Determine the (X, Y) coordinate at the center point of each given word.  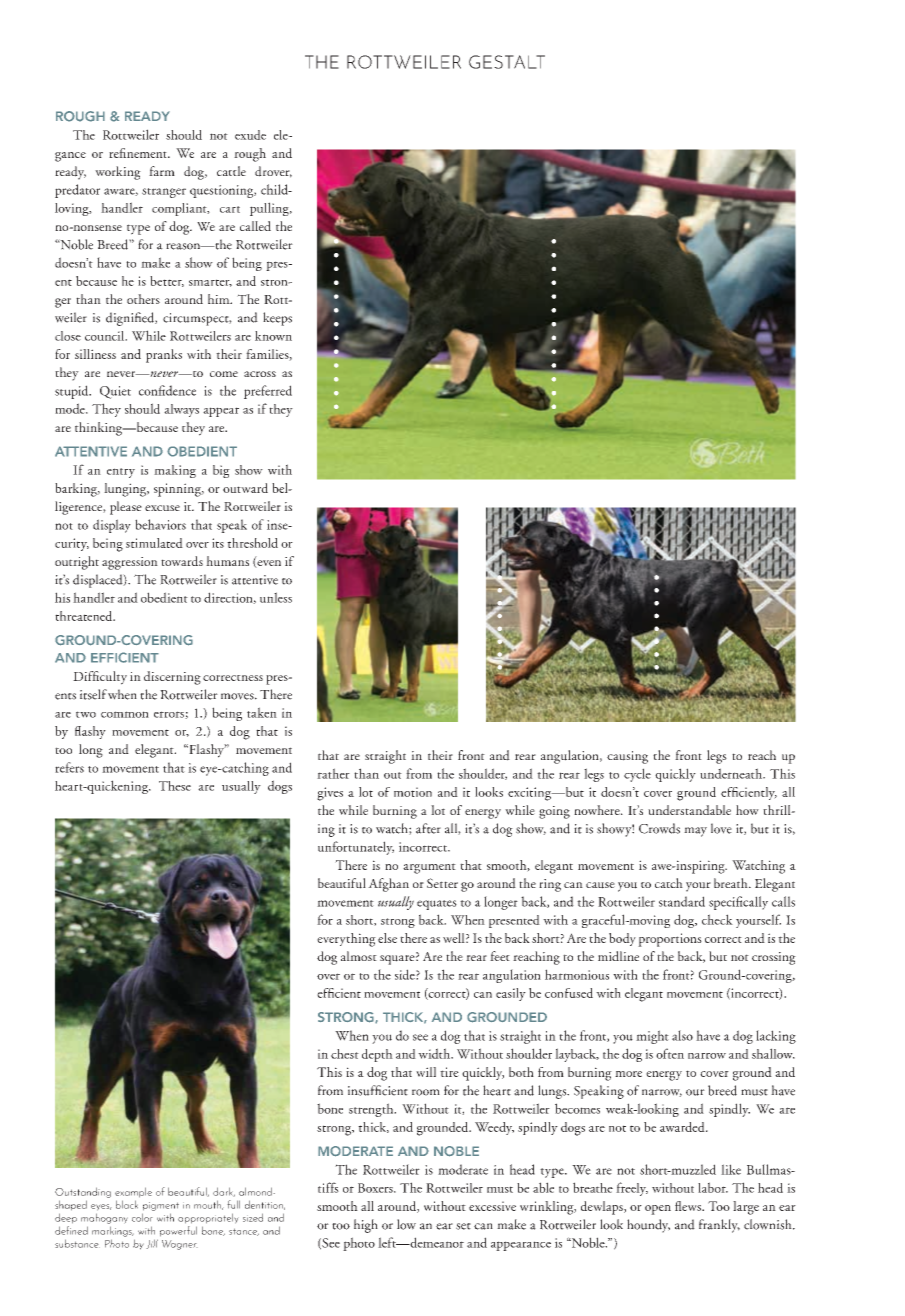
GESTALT (507, 62)
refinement (139, 153)
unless (276, 597)
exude (250, 135)
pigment (161, 1206)
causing (627, 757)
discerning (172, 678)
